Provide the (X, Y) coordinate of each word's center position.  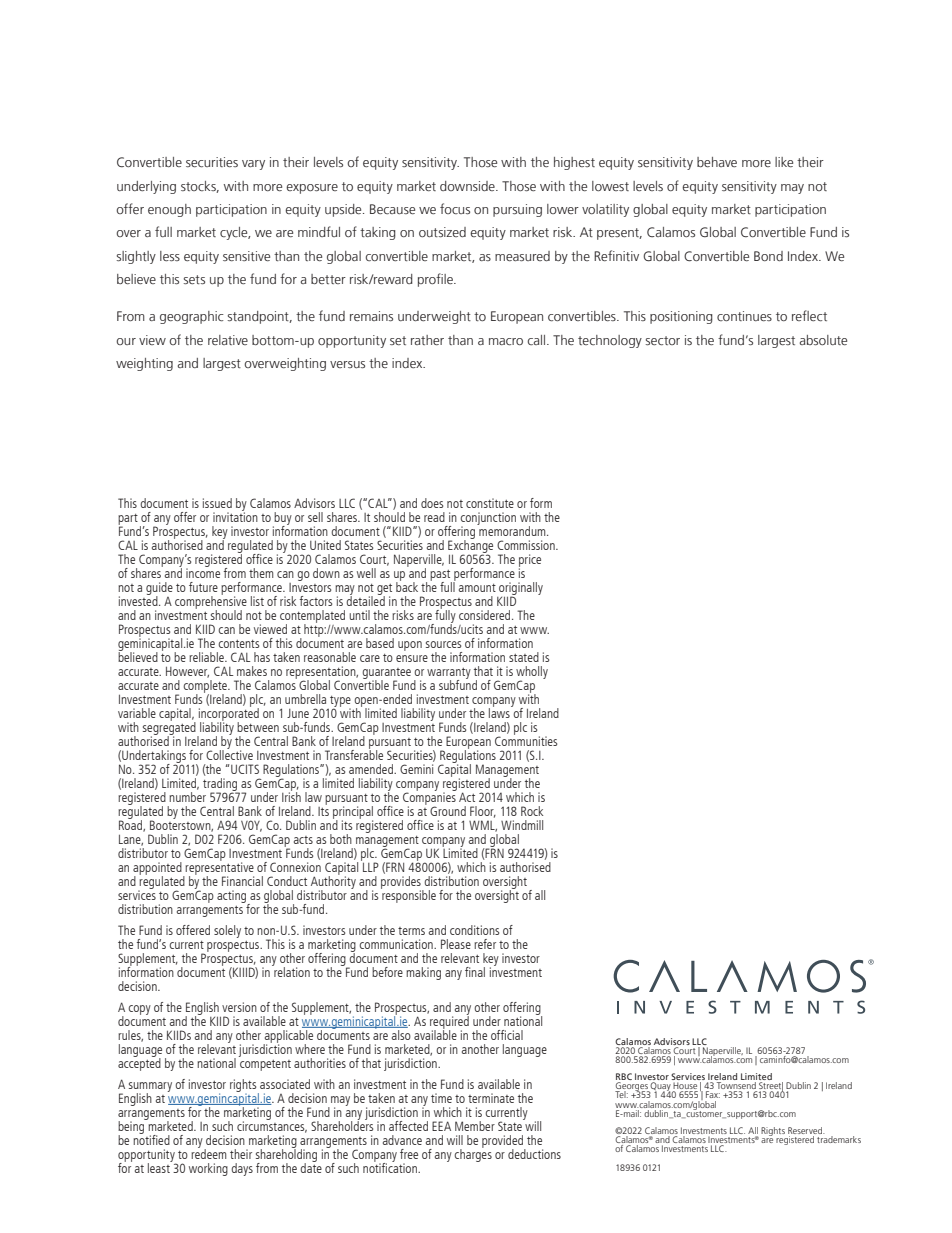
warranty (449, 674)
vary (253, 165)
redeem (208, 1153)
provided (504, 1142)
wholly (532, 673)
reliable (207, 657)
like (784, 162)
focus (455, 208)
